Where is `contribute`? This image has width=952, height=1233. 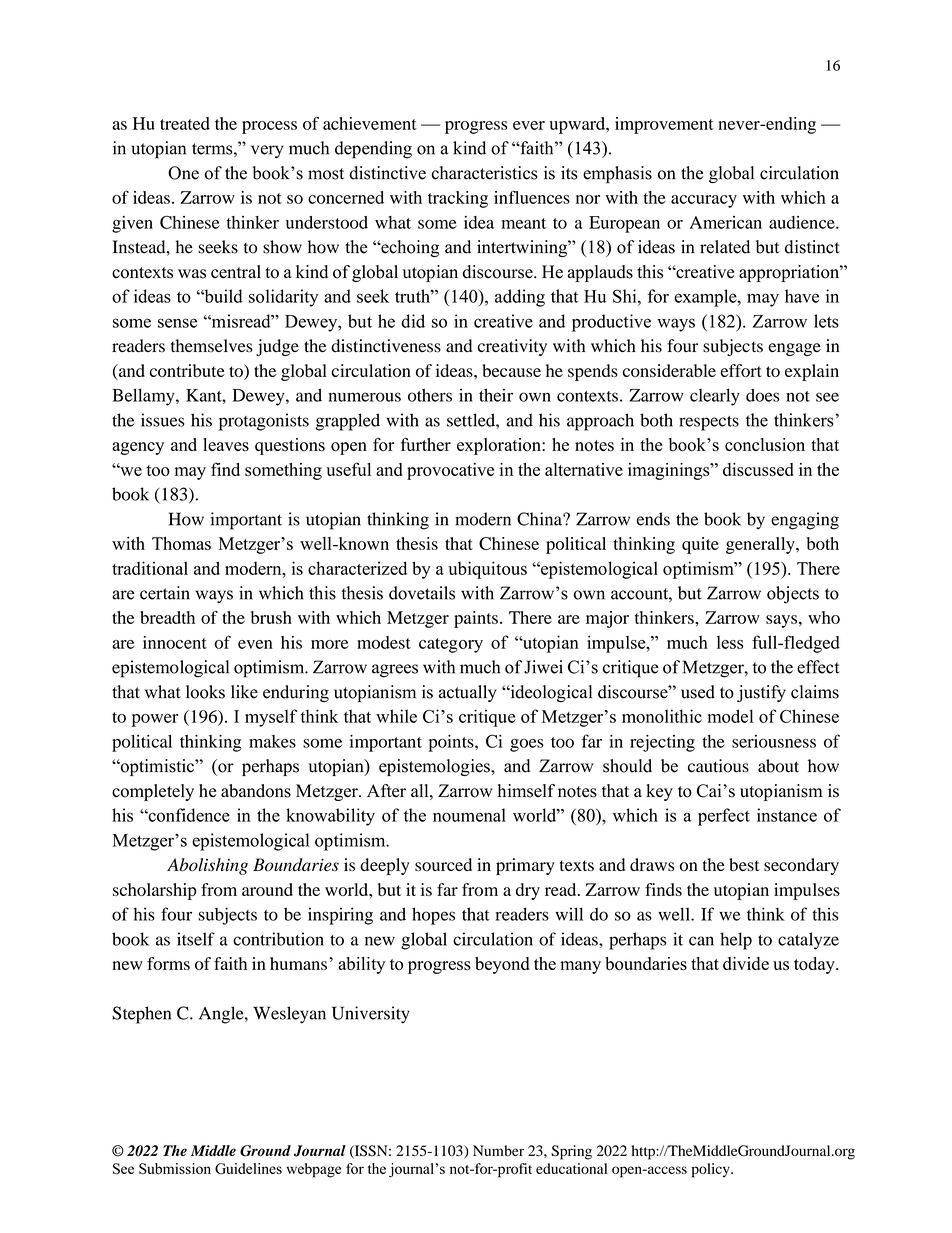
contribute is located at coordinates (187, 370).
